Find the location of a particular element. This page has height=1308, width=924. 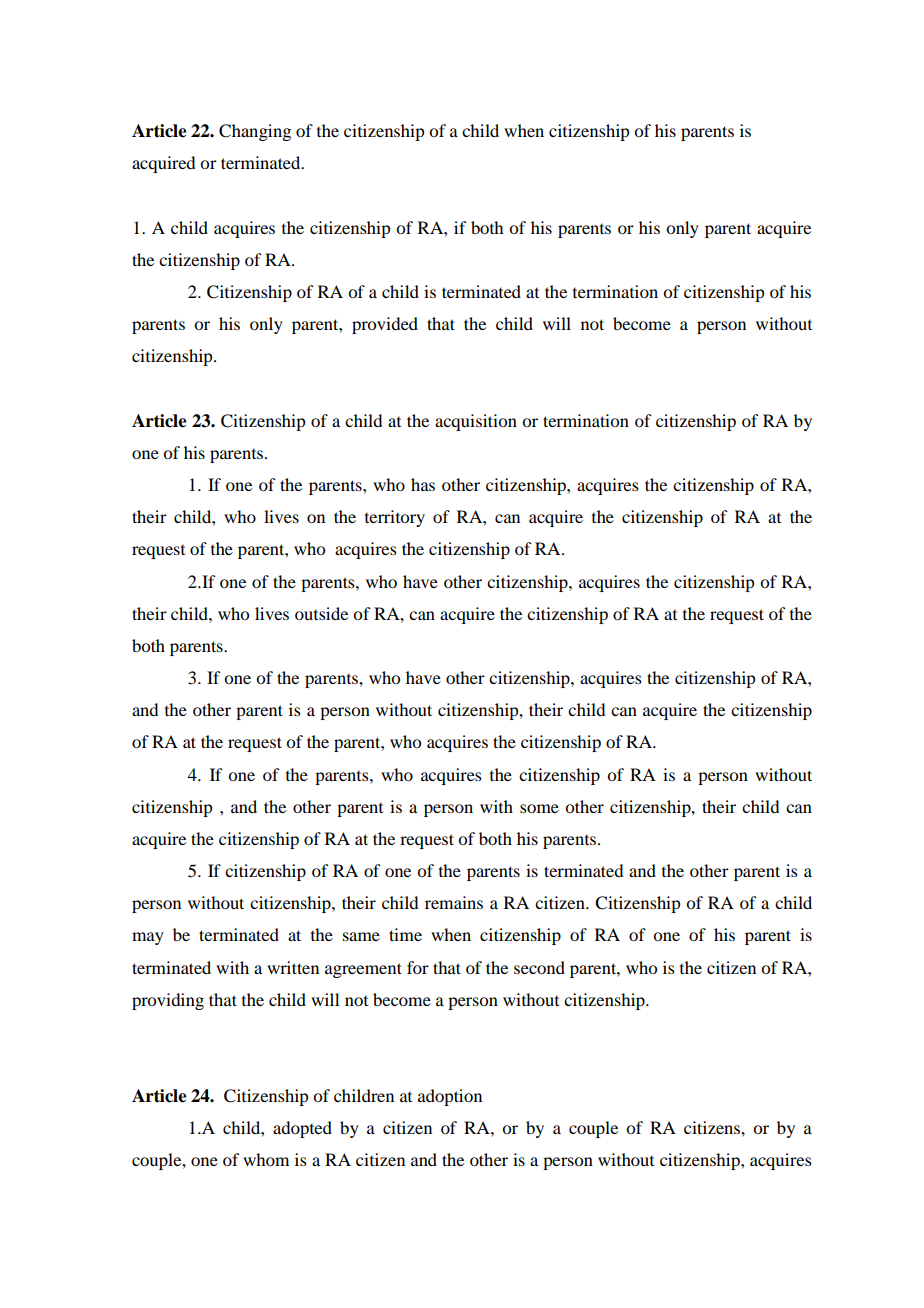

provided is located at coordinates (385, 325).
